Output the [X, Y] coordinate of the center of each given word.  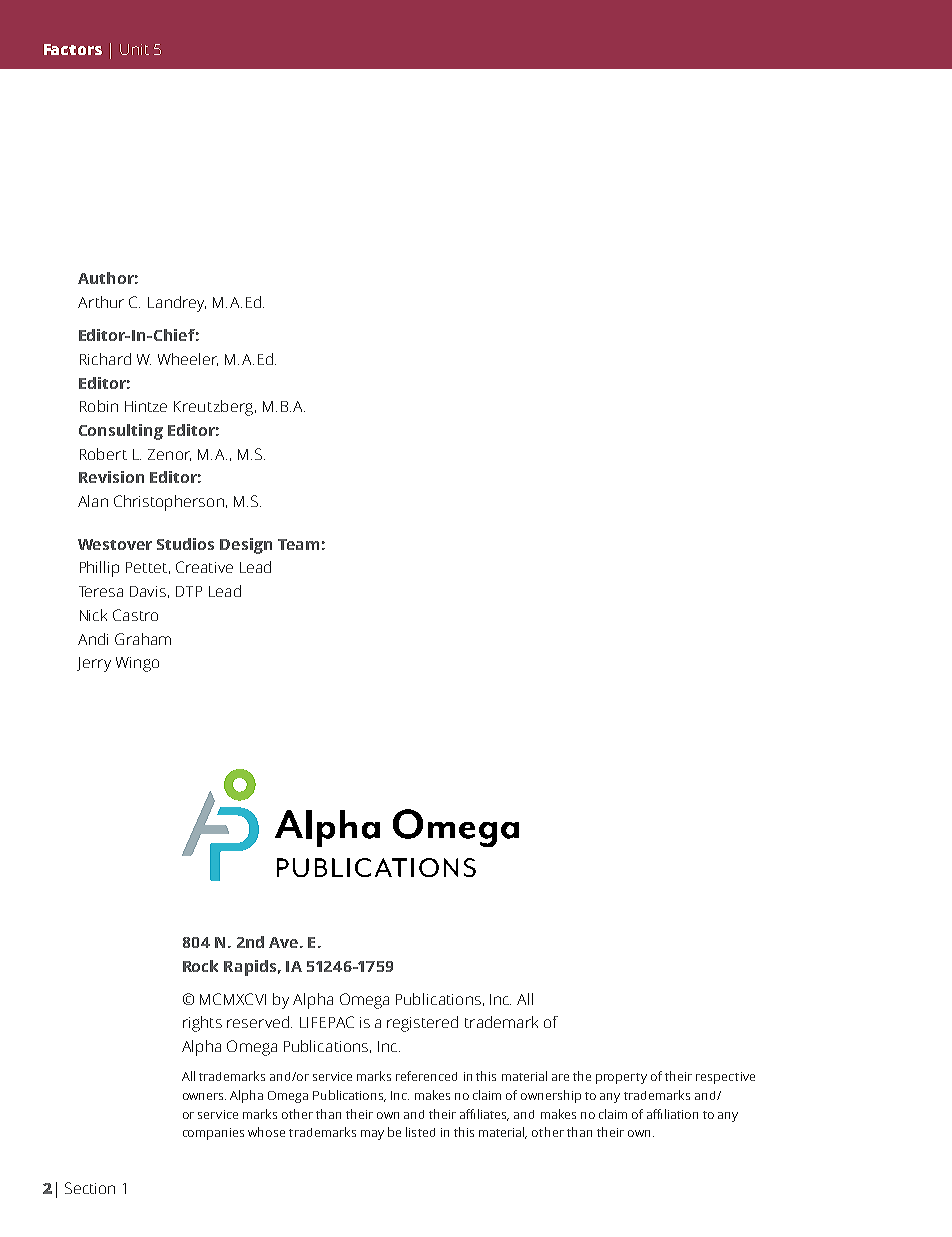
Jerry [94, 664]
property [621, 1078]
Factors [73, 49]
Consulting [121, 432]
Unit [134, 49]
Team [298, 544]
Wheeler [188, 359]
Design [246, 546]
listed [420, 1132]
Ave [283, 942]
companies [213, 1134]
